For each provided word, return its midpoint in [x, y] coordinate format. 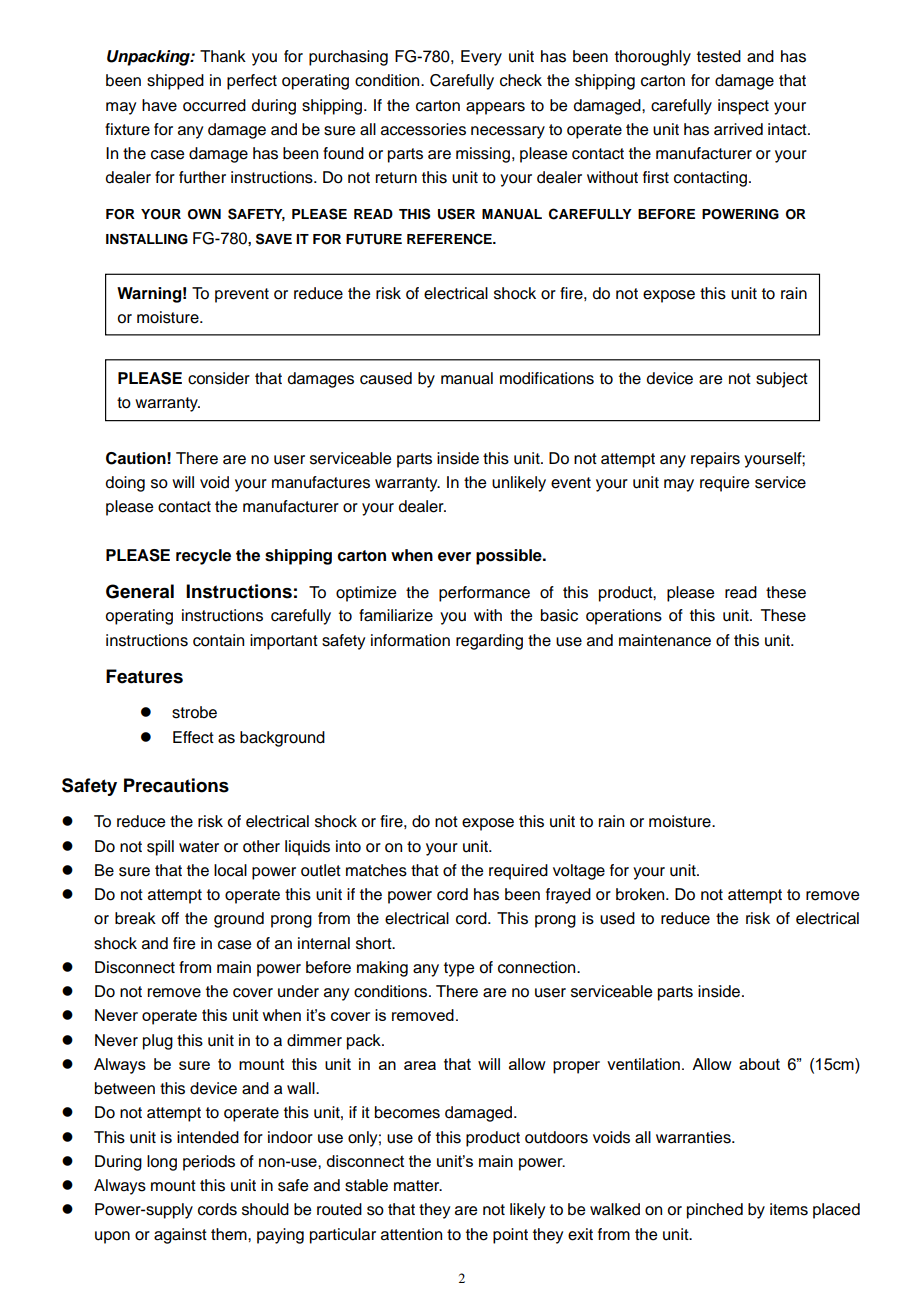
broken [641, 894]
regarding [489, 642]
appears [495, 108]
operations [624, 617]
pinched [715, 1211]
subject [782, 380]
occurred [214, 105]
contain [218, 640]
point [510, 1236]
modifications [547, 378]
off [170, 918]
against [180, 1236]
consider [219, 378]
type [459, 969]
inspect [743, 107]
